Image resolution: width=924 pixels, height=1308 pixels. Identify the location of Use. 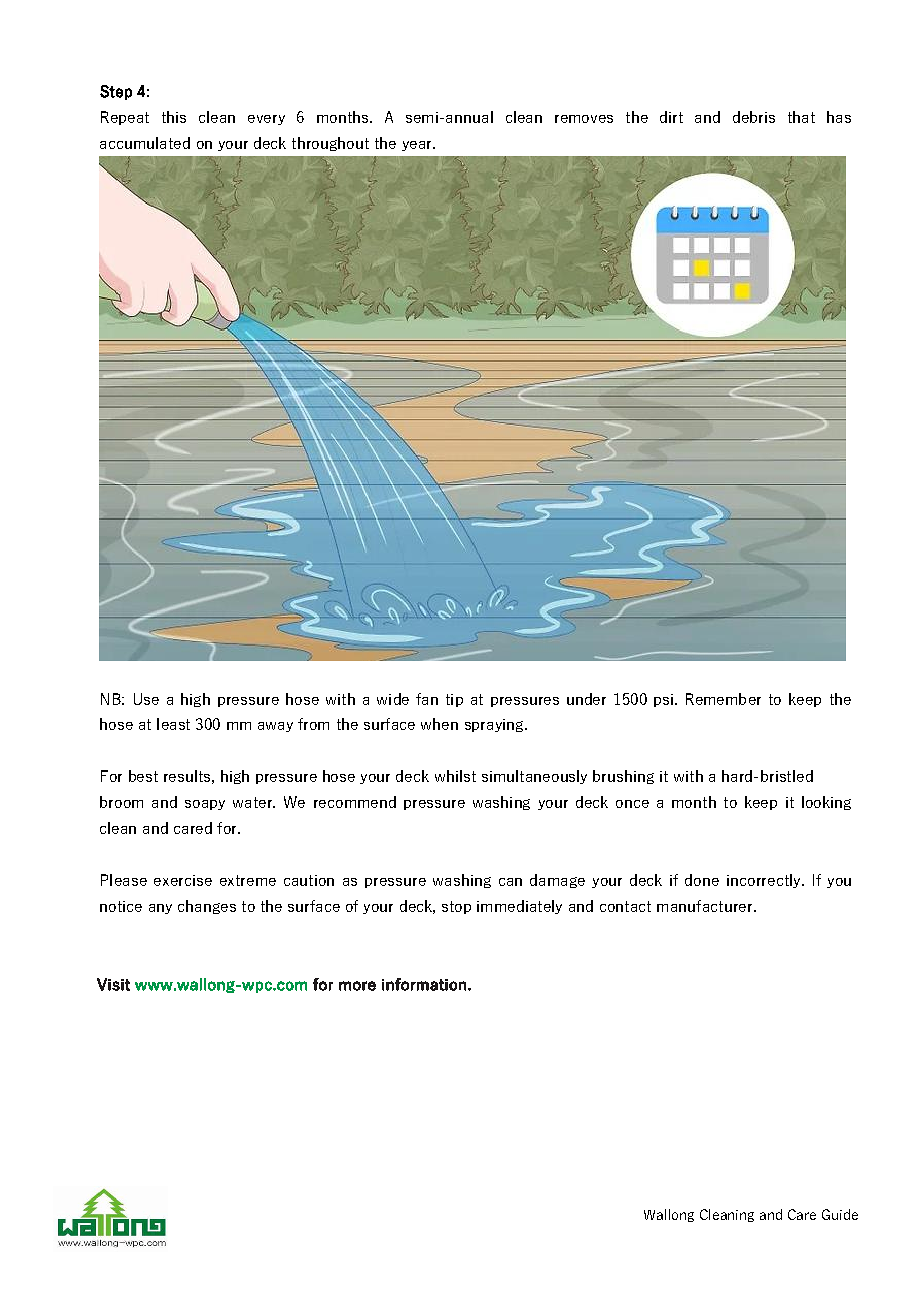
(146, 699).
